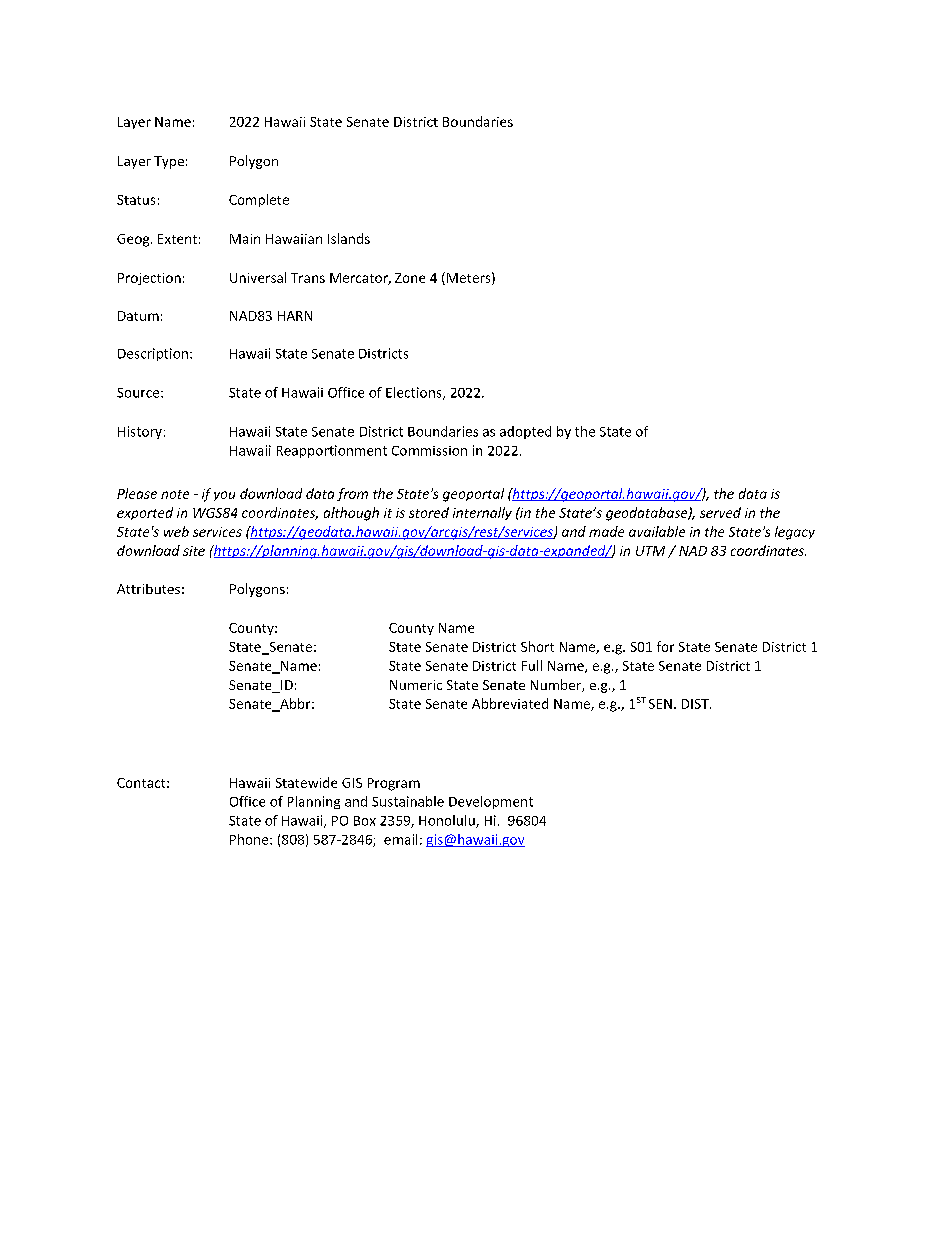  Describe the element at coordinates (224, 496) in the page. I see `you` at that location.
